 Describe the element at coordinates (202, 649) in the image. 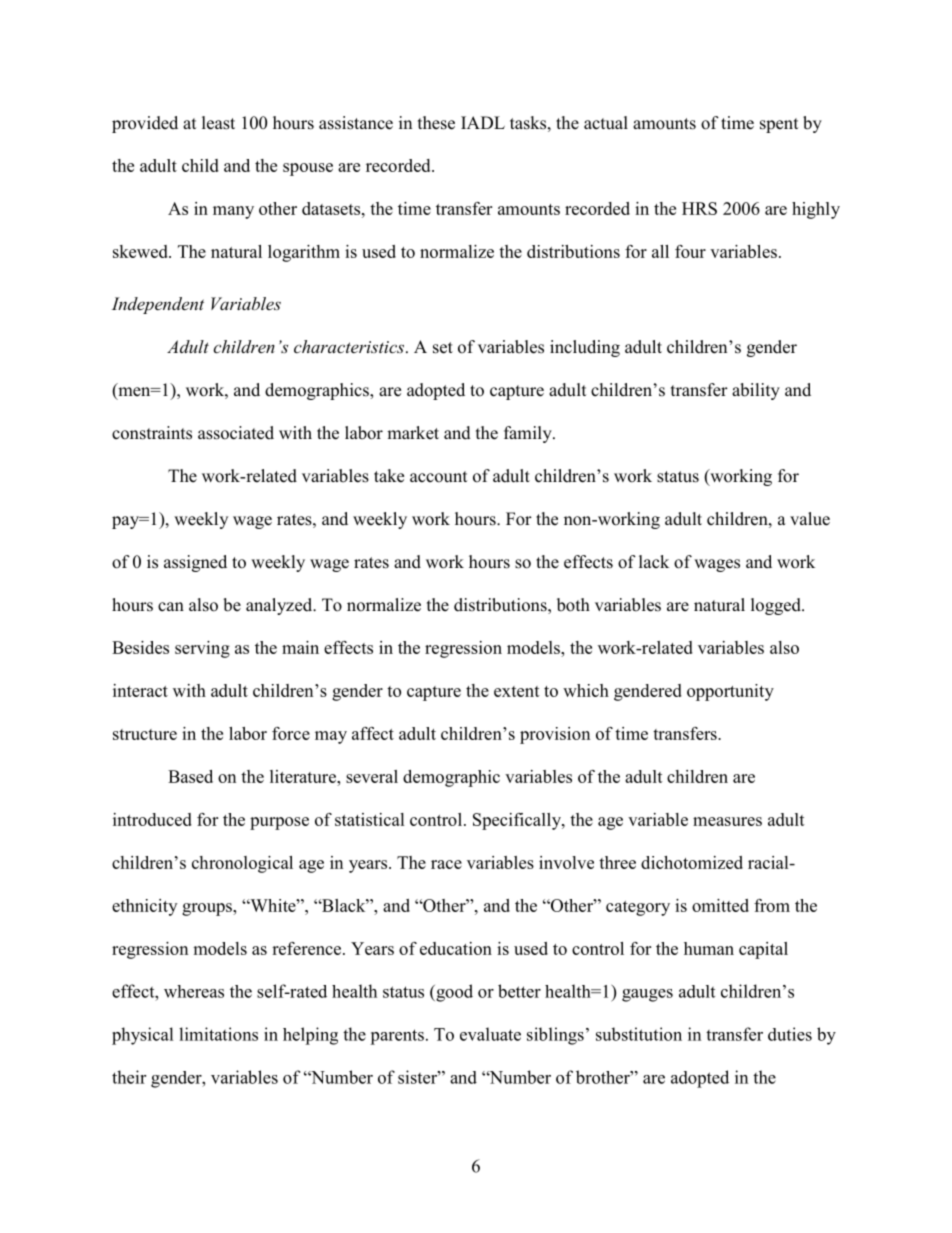

I see `serving` at that location.
